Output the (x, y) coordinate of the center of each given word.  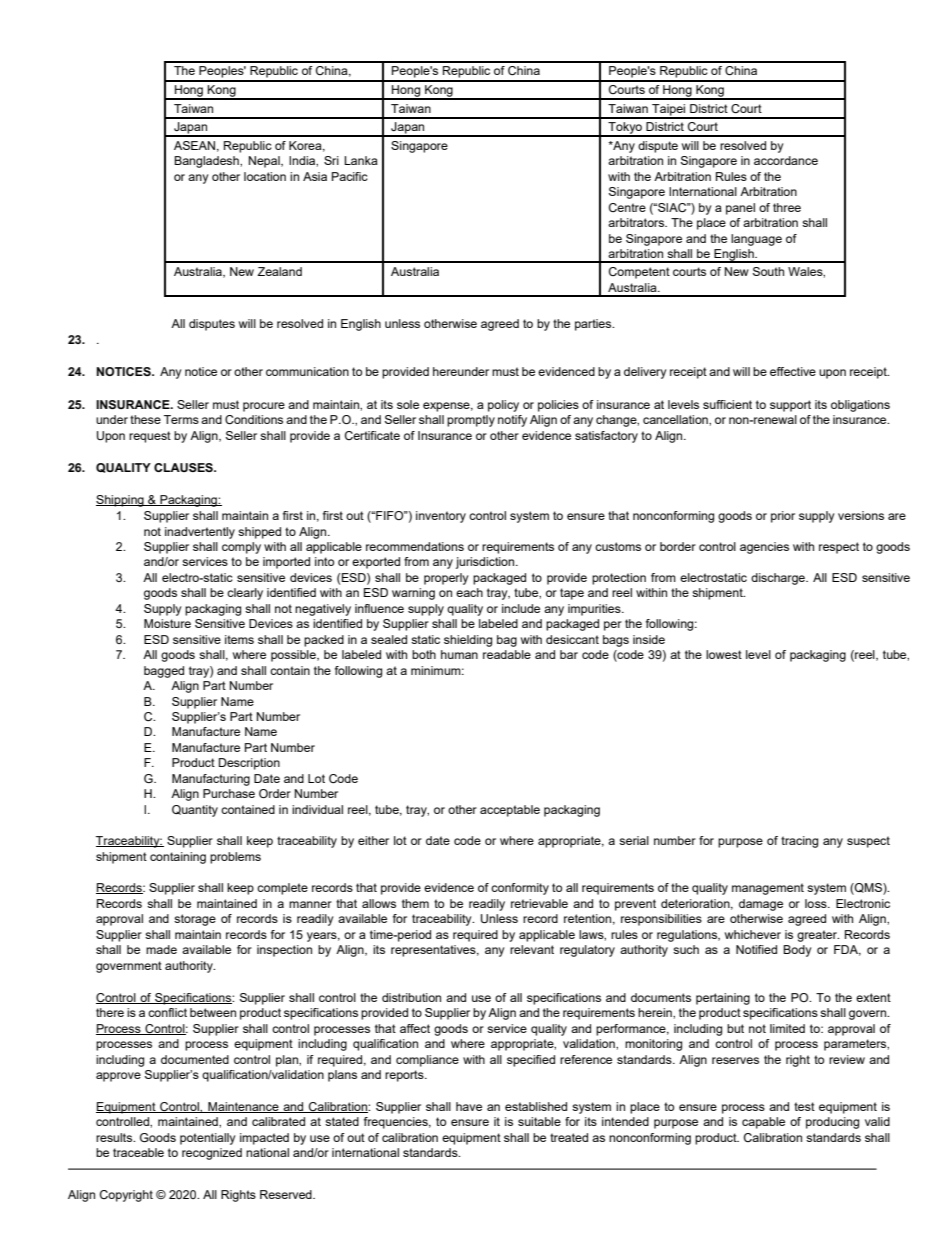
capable (763, 1123)
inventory (441, 517)
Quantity (195, 811)
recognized (212, 1154)
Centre (627, 207)
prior (783, 517)
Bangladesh (207, 162)
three (787, 207)
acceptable (510, 811)
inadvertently (200, 533)
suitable (539, 1121)
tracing (799, 842)
